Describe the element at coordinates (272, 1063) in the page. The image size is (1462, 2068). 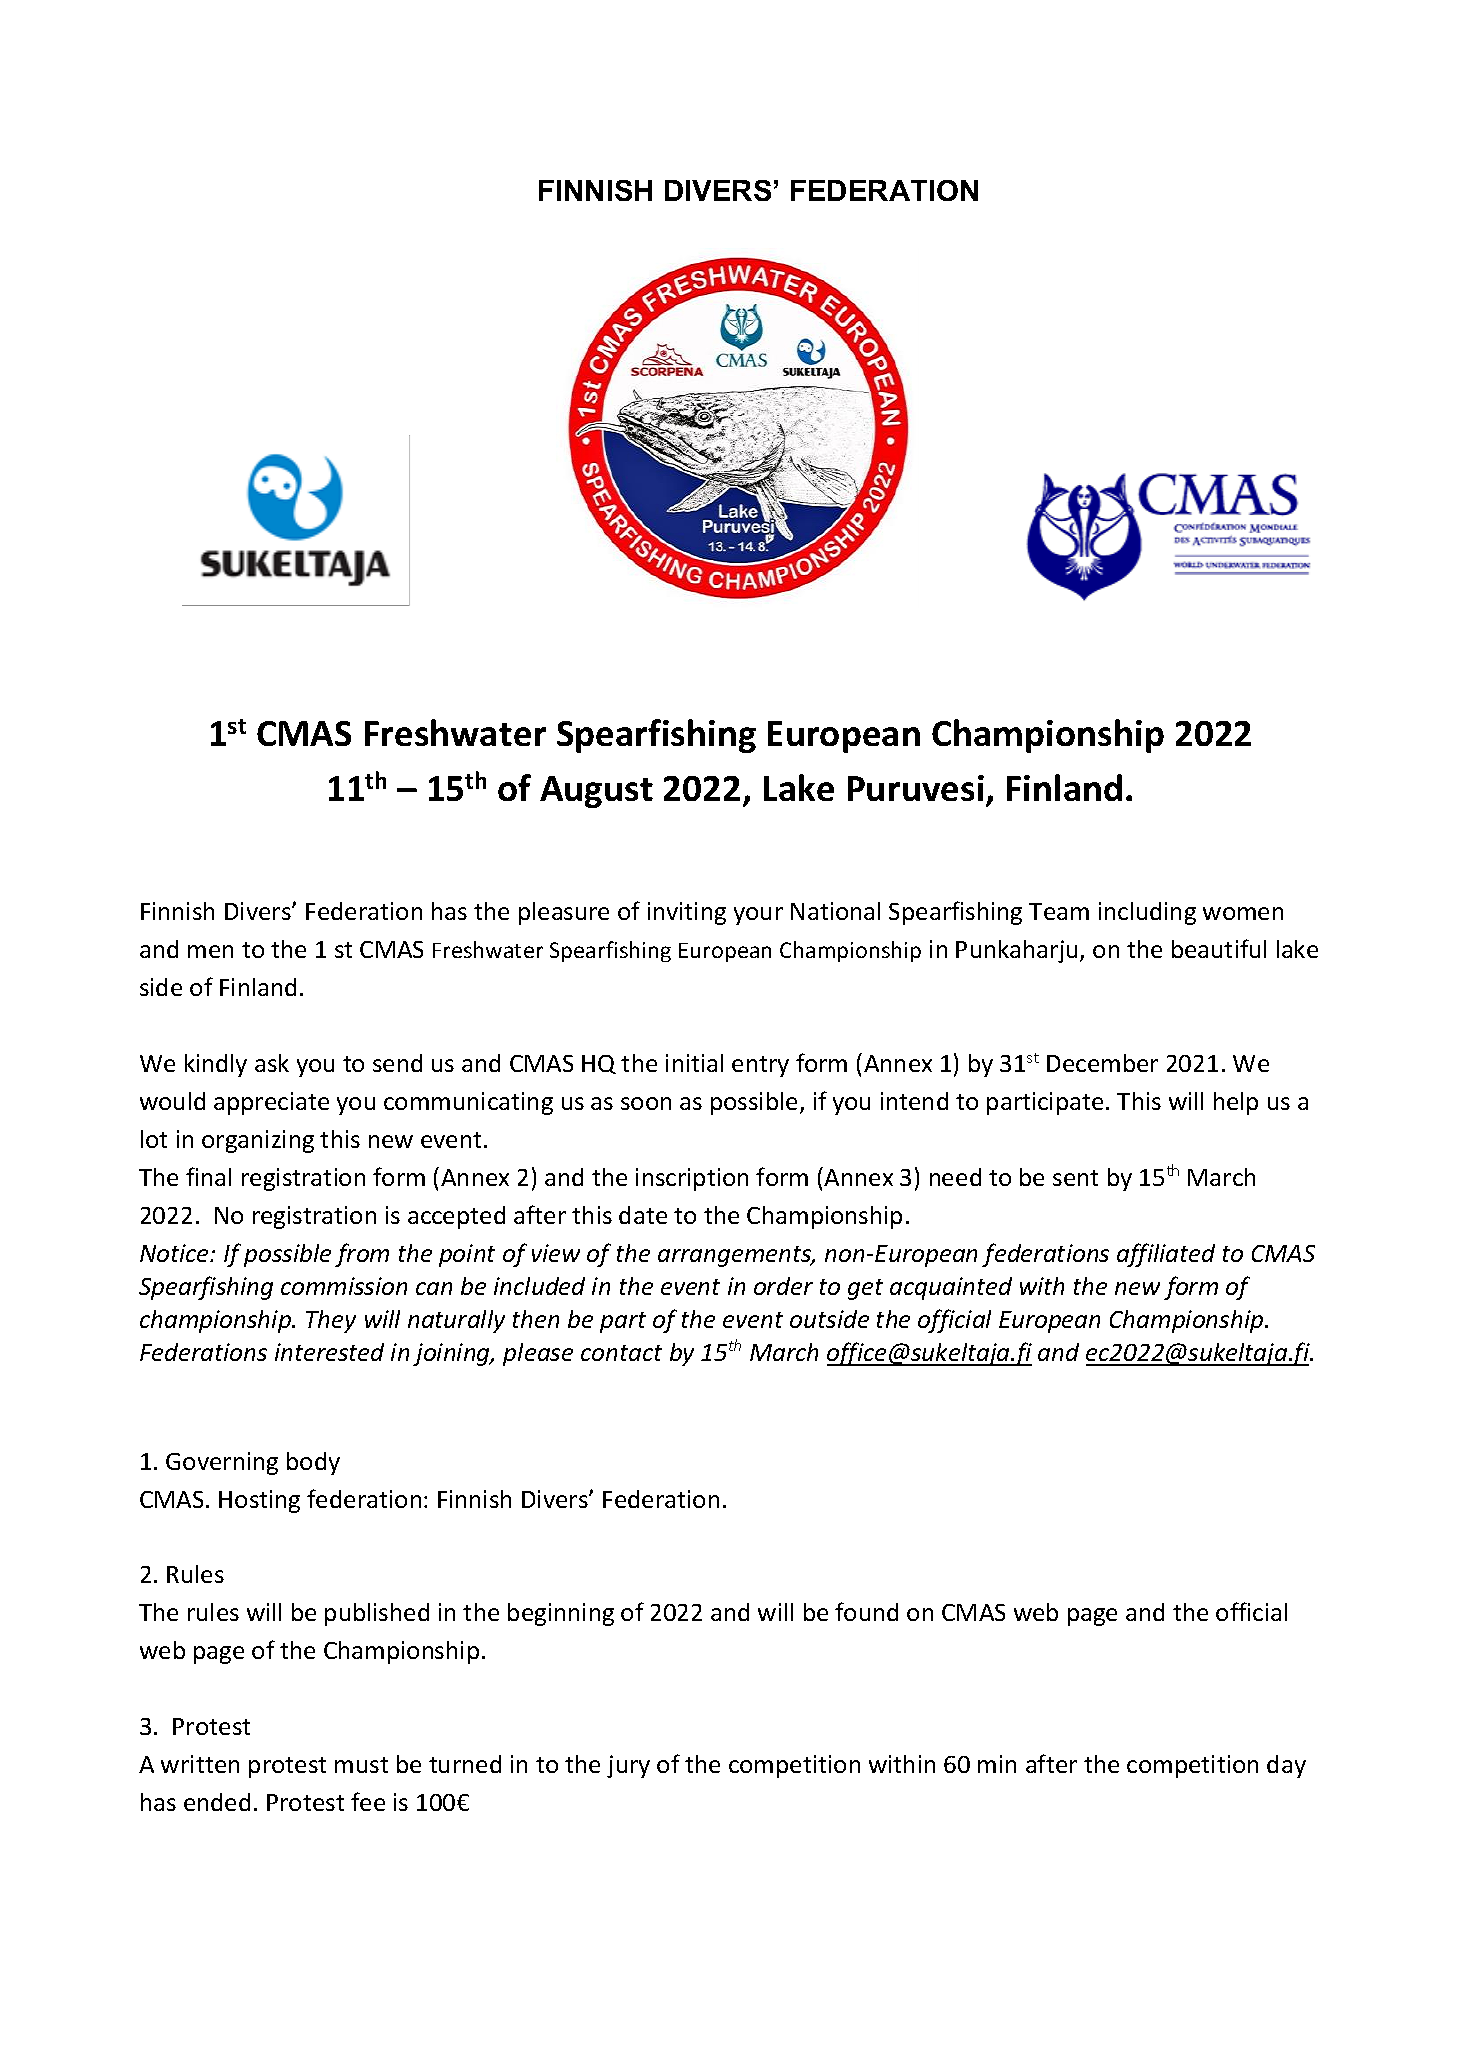
I see `ask` at that location.
